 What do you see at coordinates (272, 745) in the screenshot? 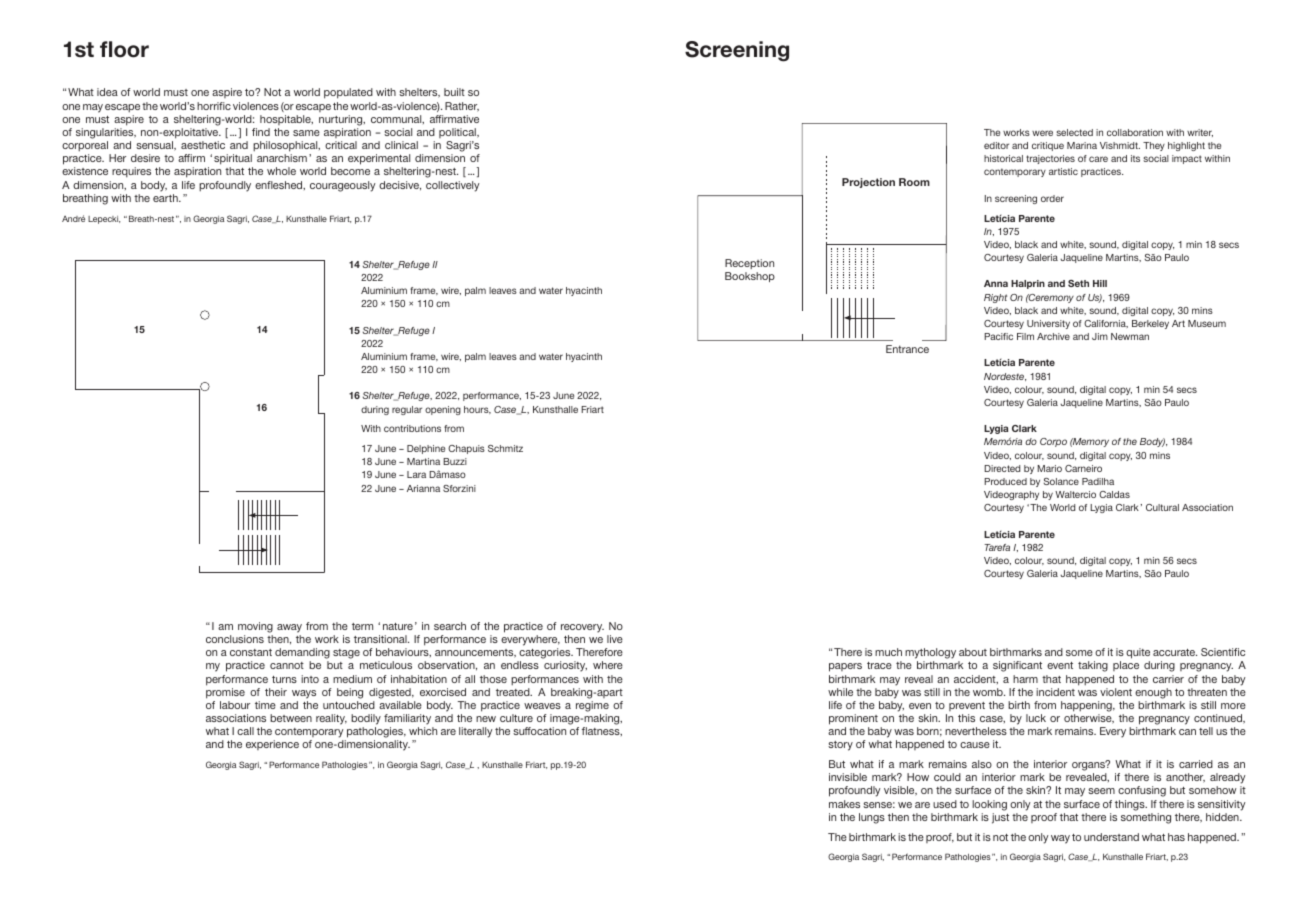
I see `experience` at bounding box center [272, 745].
